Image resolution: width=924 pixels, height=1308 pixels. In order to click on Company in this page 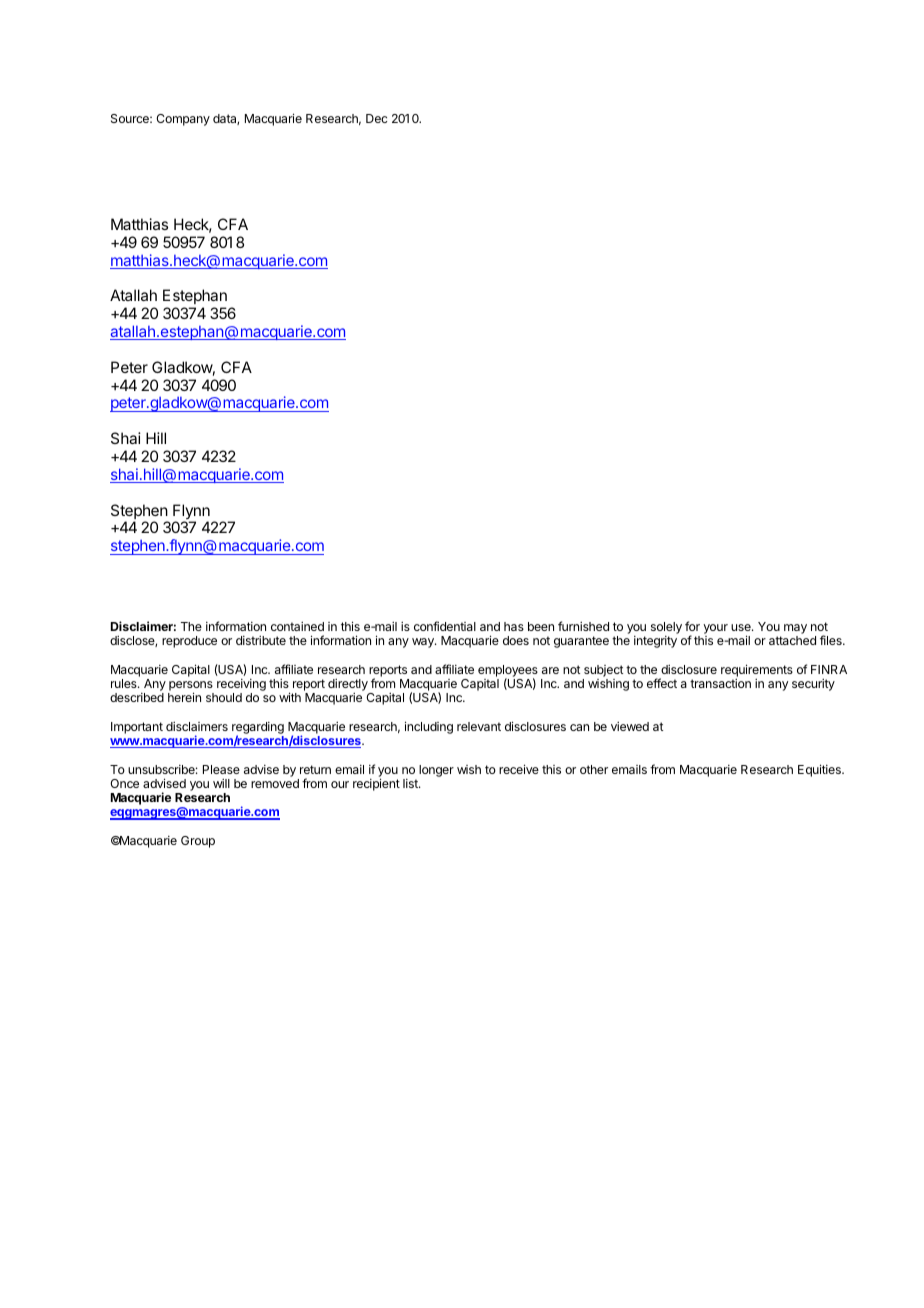, I will do `click(183, 120)`.
